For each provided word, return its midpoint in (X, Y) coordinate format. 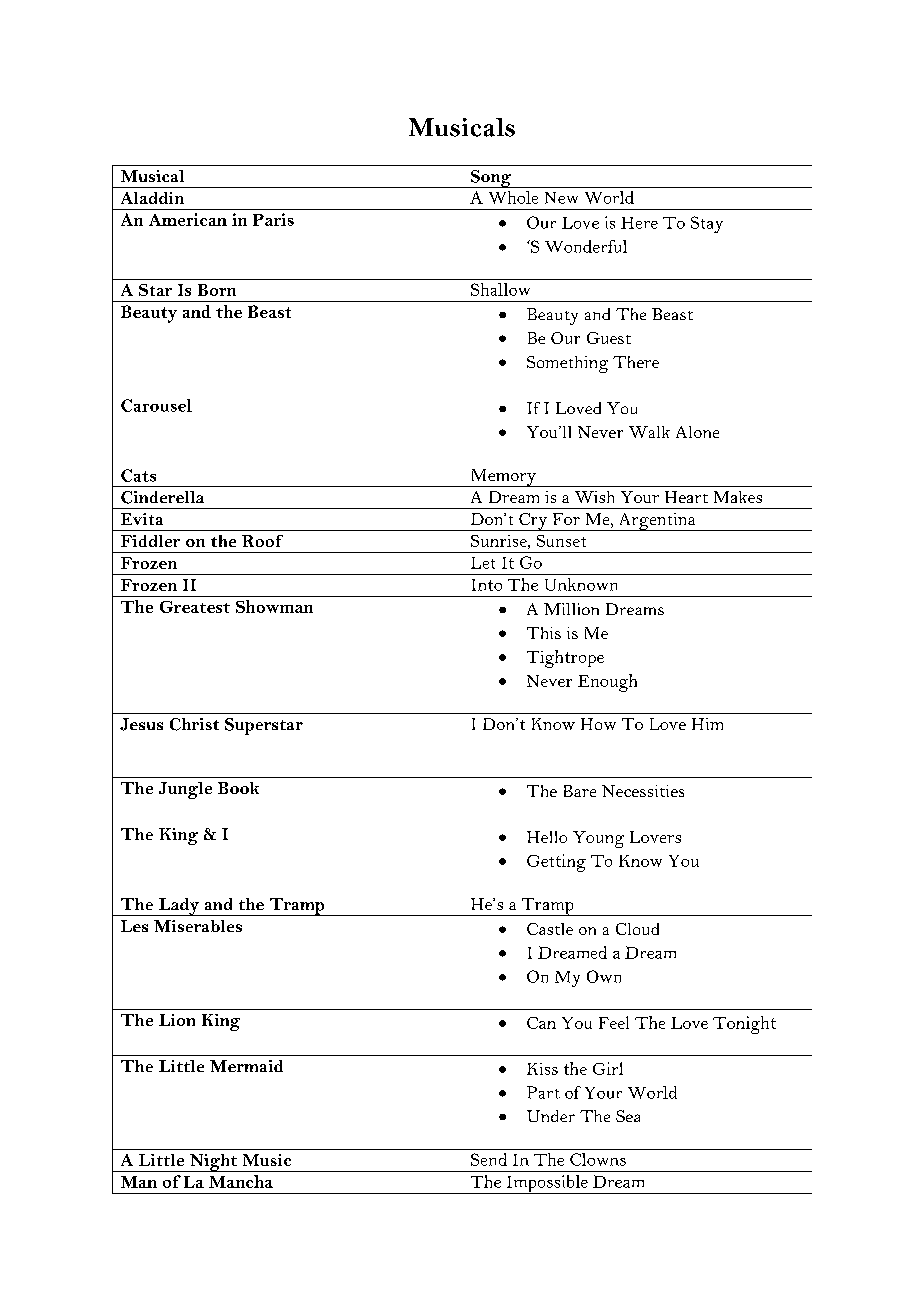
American (188, 219)
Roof (262, 541)
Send (489, 1159)
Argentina (657, 522)
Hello (547, 837)
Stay (707, 224)
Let (483, 563)
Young (598, 839)
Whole (513, 197)
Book (238, 788)
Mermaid (246, 1066)
